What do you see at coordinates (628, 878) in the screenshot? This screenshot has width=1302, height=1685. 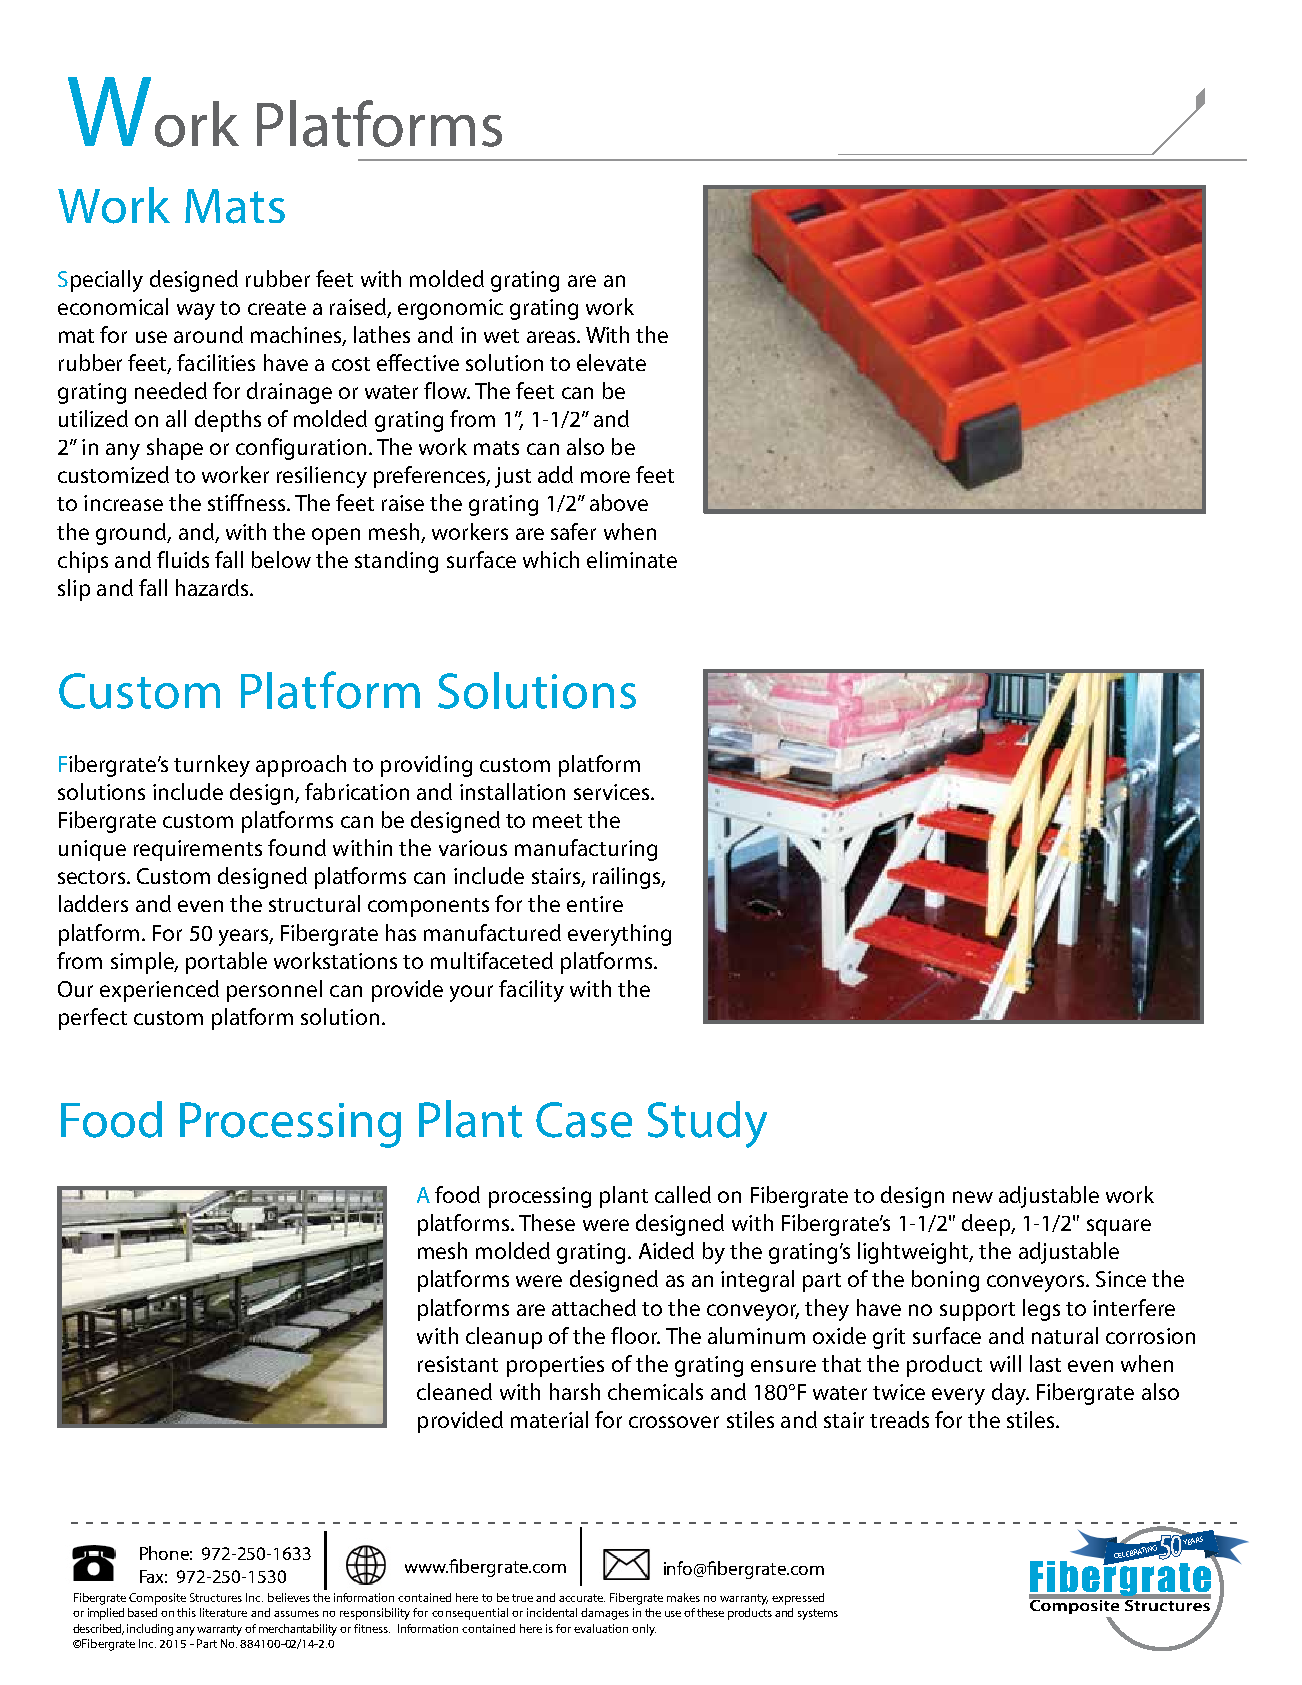 I see `railings` at bounding box center [628, 878].
